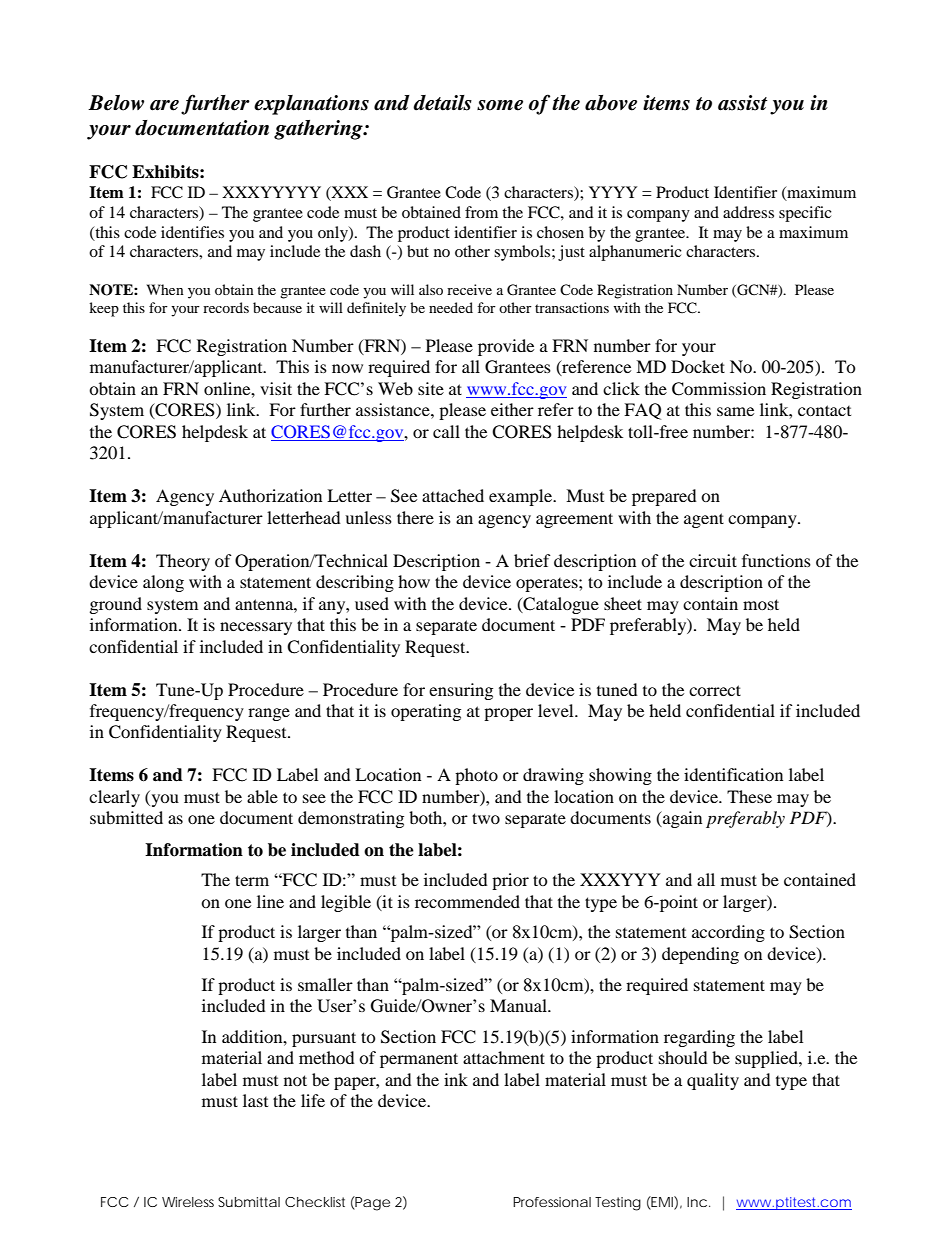 The image size is (952, 1233). What do you see at coordinates (715, 690) in the image?
I see `correct` at bounding box center [715, 690].
